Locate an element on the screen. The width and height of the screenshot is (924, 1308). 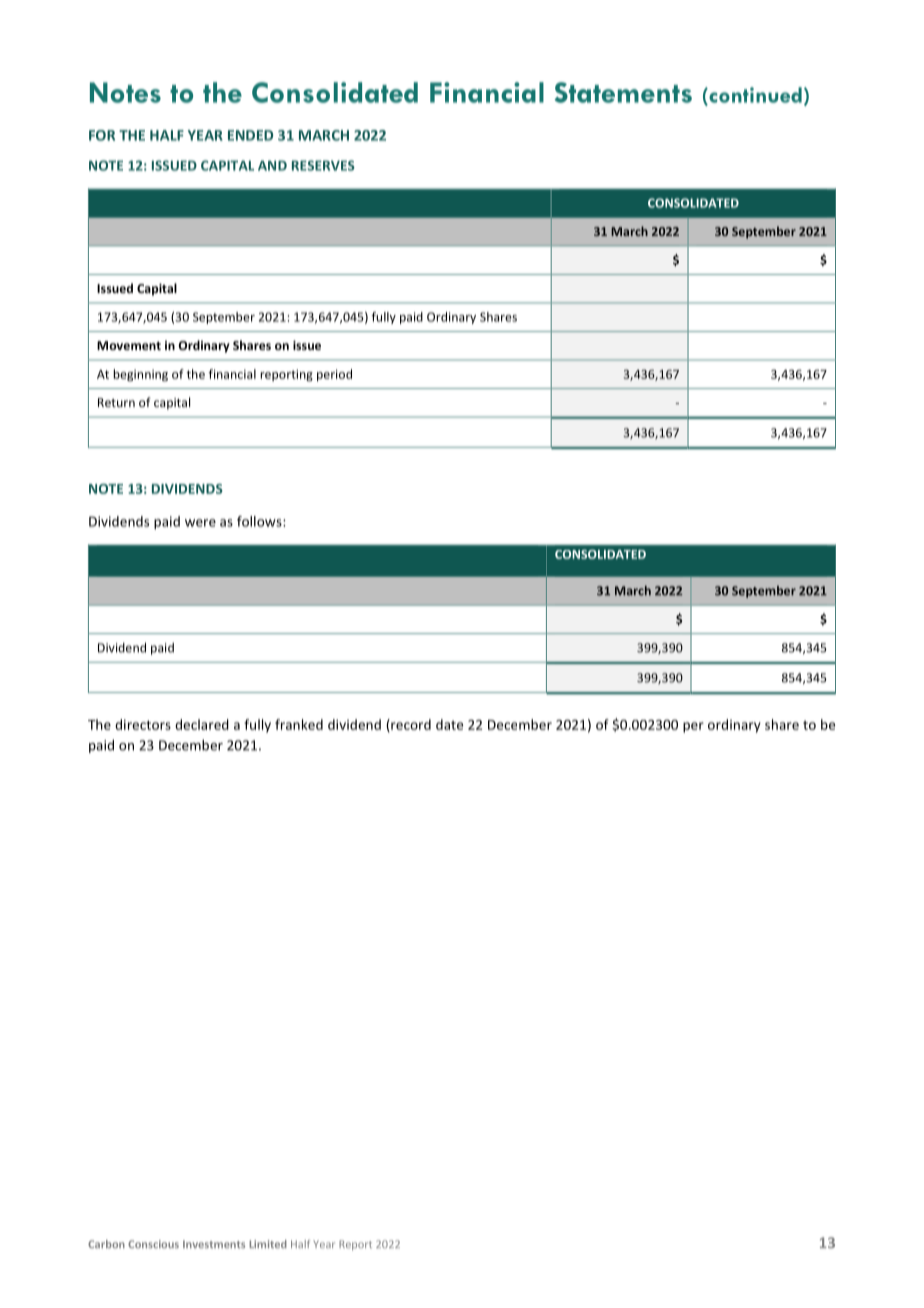
Statements is located at coordinates (623, 92).
